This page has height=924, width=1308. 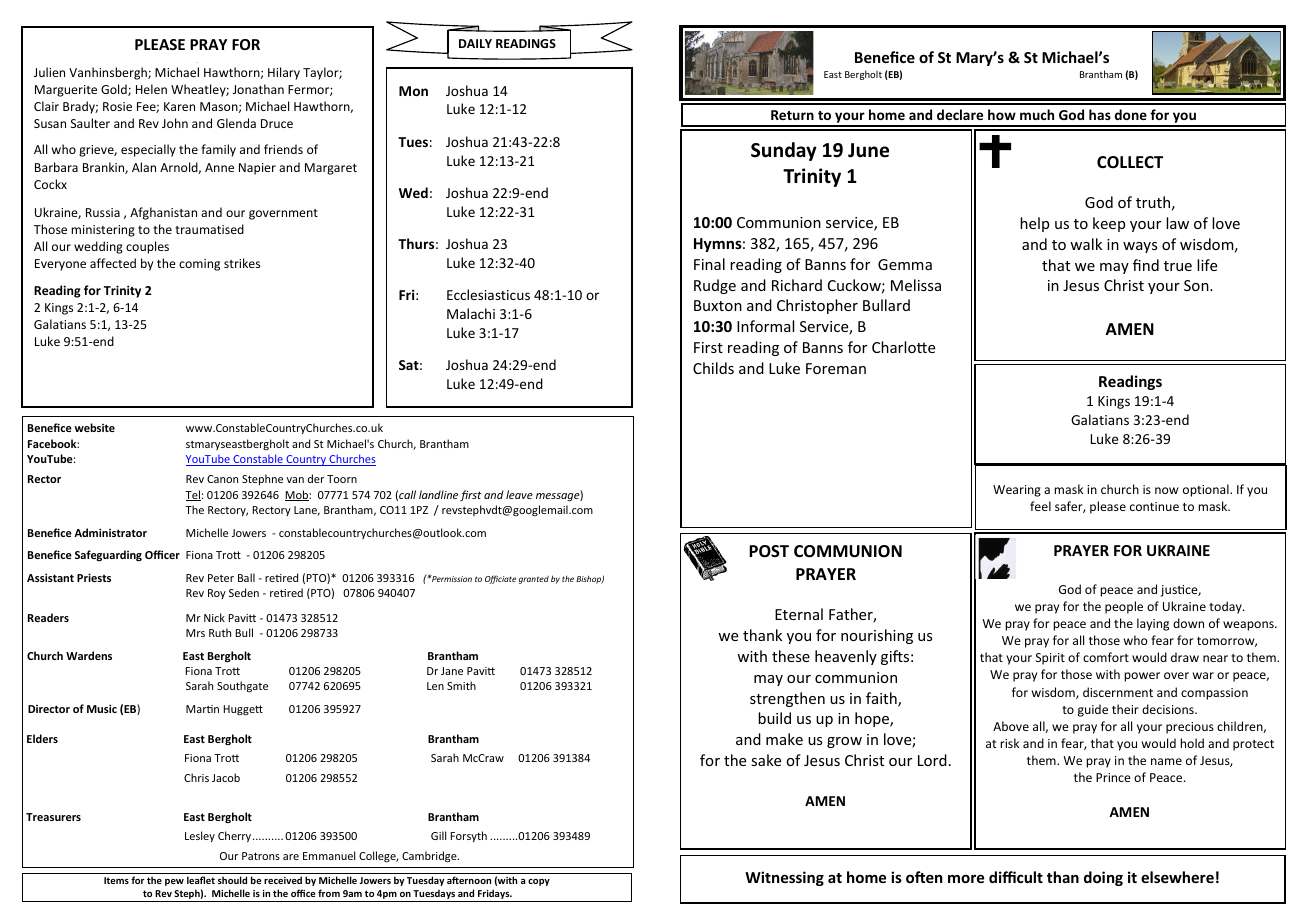 I want to click on coming, so click(x=199, y=265).
